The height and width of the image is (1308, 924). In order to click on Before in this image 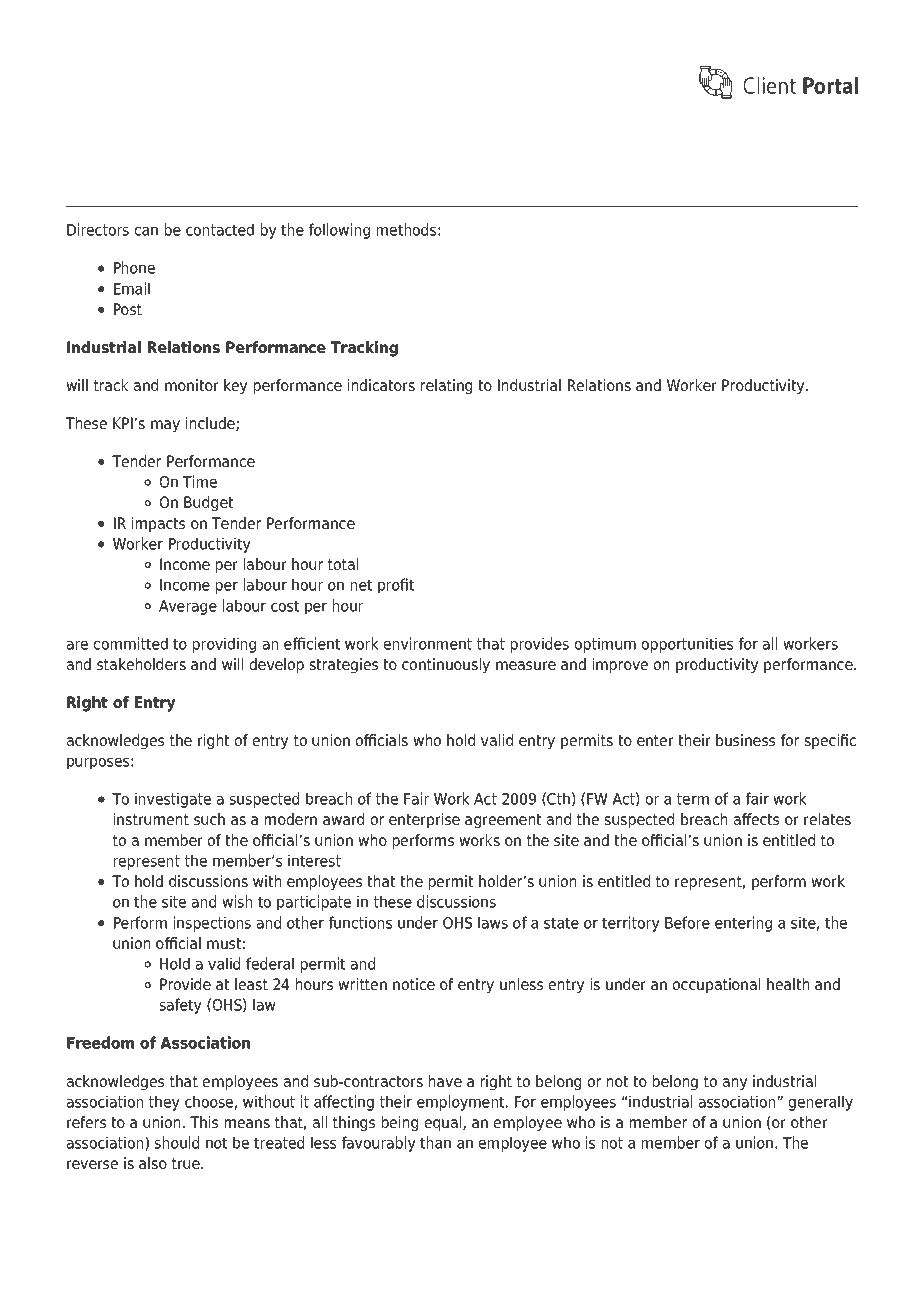, I will do `click(687, 922)`.
